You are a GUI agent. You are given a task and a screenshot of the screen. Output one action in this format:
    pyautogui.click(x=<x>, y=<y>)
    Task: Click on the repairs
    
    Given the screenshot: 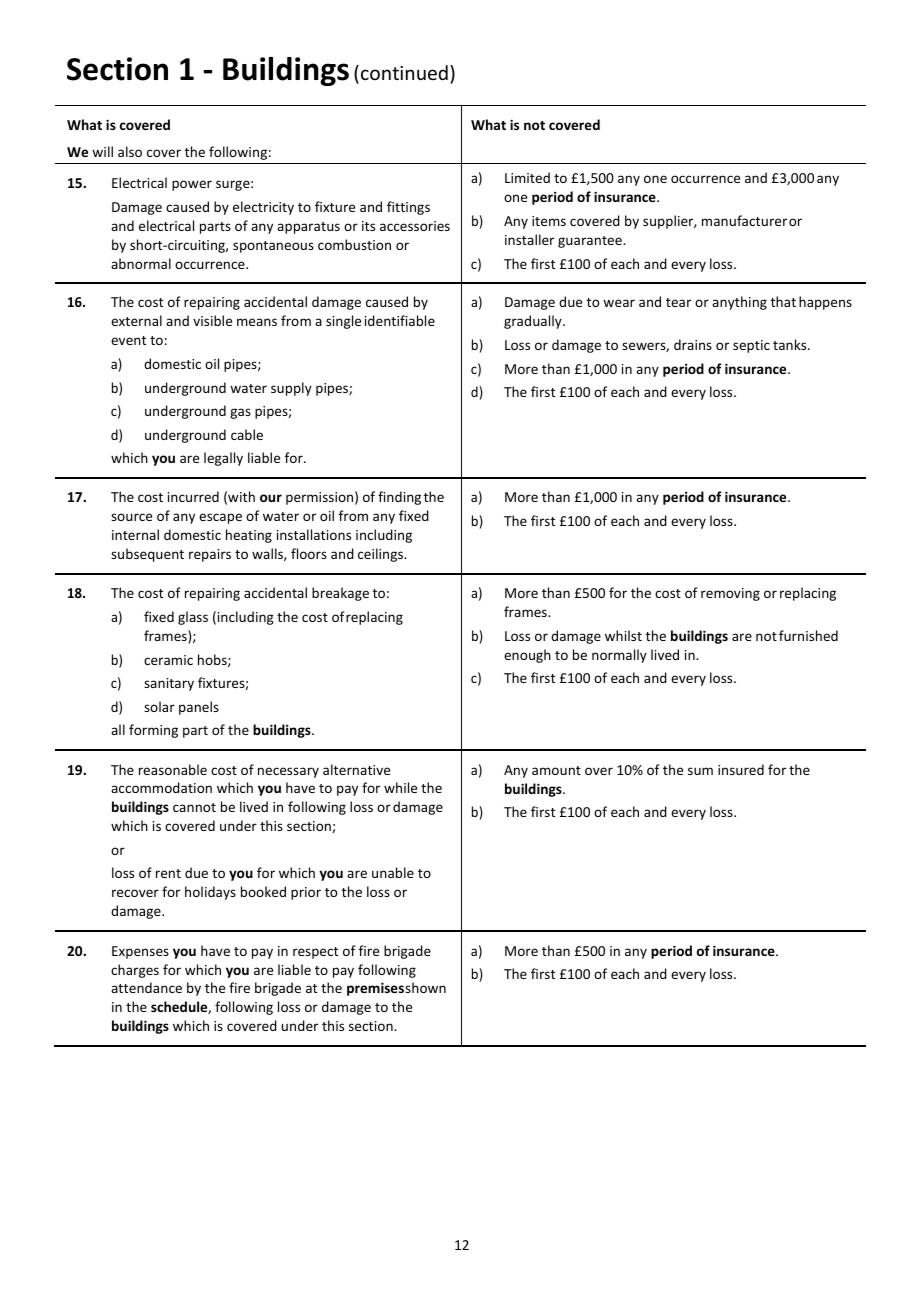 What is the action you would take?
    pyautogui.click(x=210, y=555)
